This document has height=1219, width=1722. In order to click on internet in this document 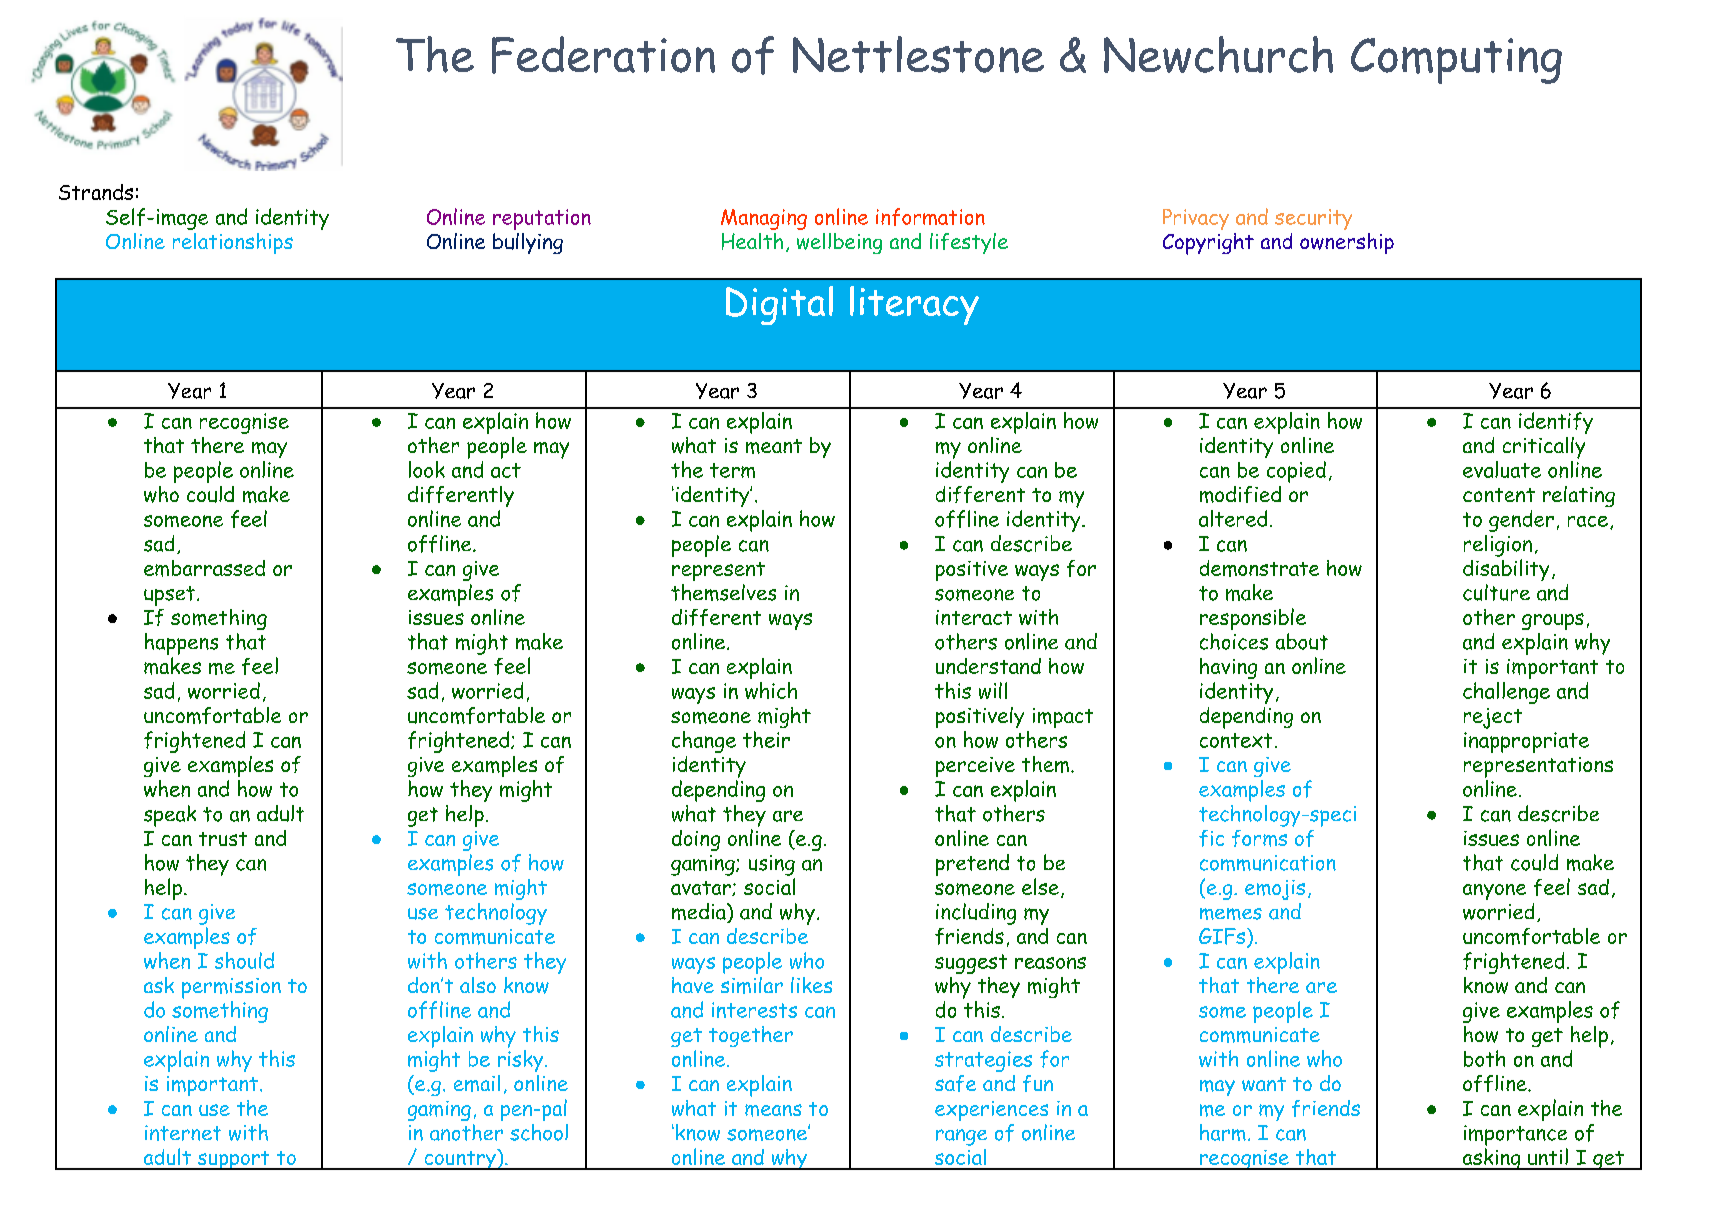, I will do `click(183, 1133)`.
